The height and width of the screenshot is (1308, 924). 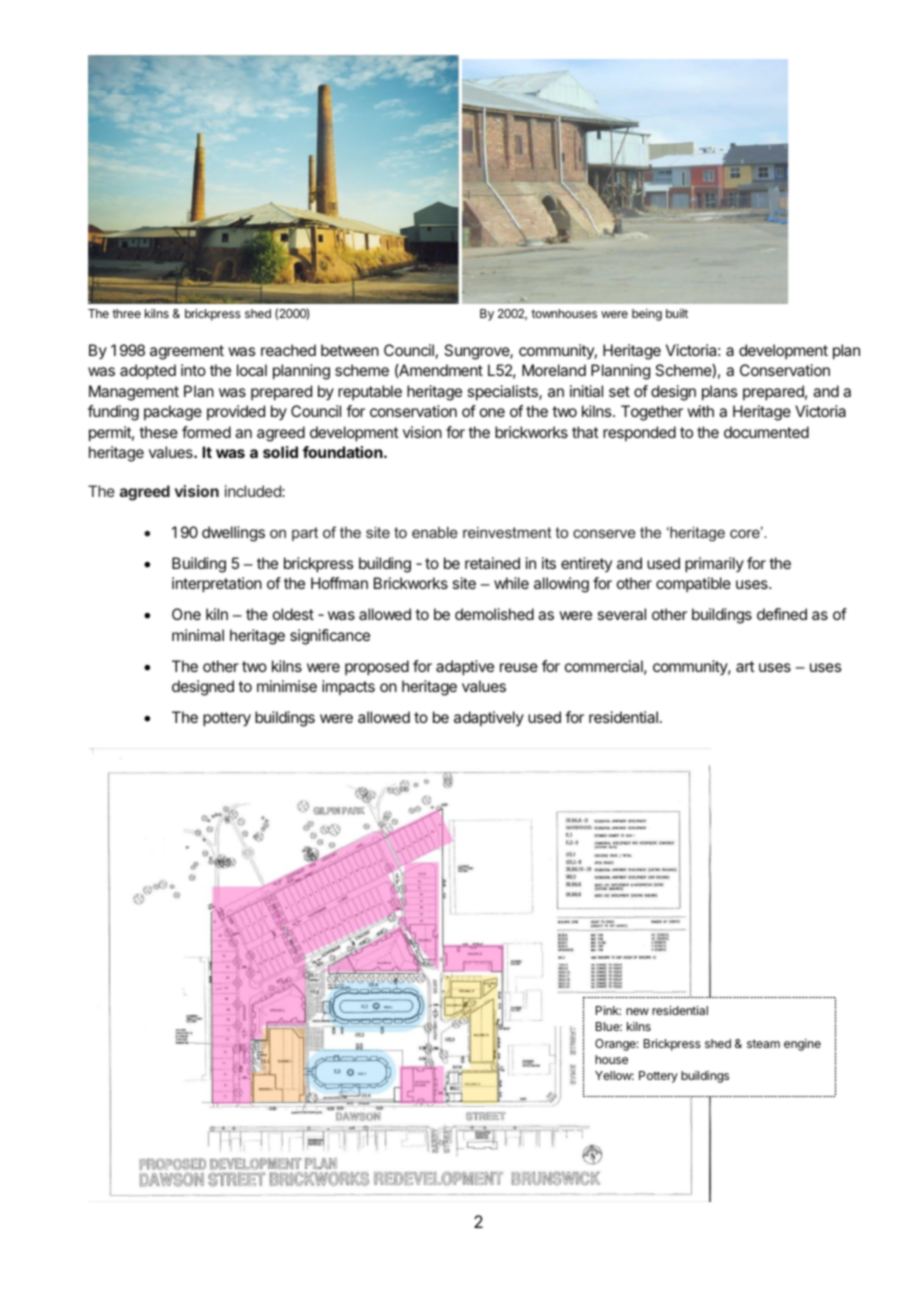 What do you see at coordinates (187, 352) in the screenshot?
I see `agreement` at bounding box center [187, 352].
